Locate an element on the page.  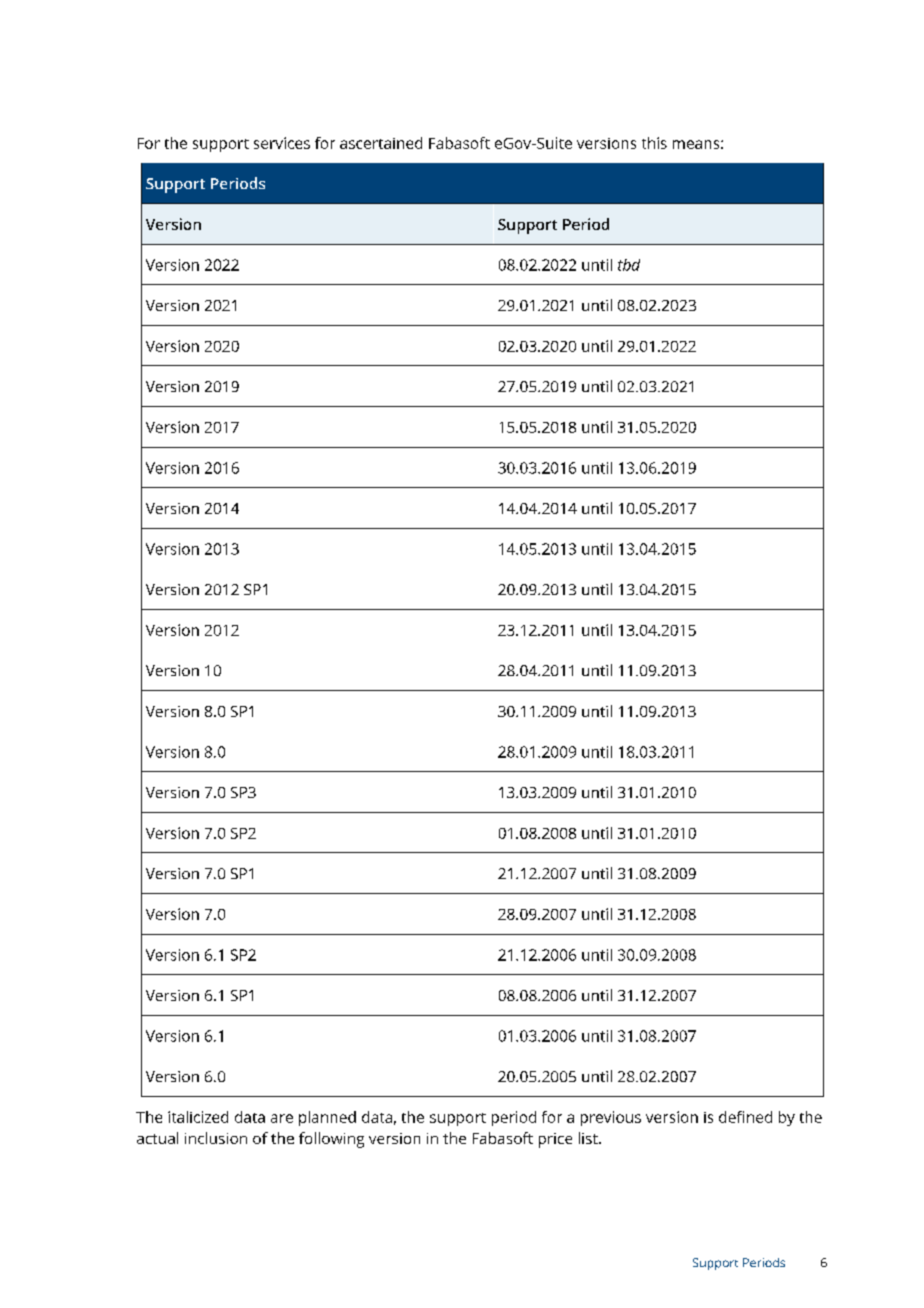
tbd is located at coordinates (629, 265).
